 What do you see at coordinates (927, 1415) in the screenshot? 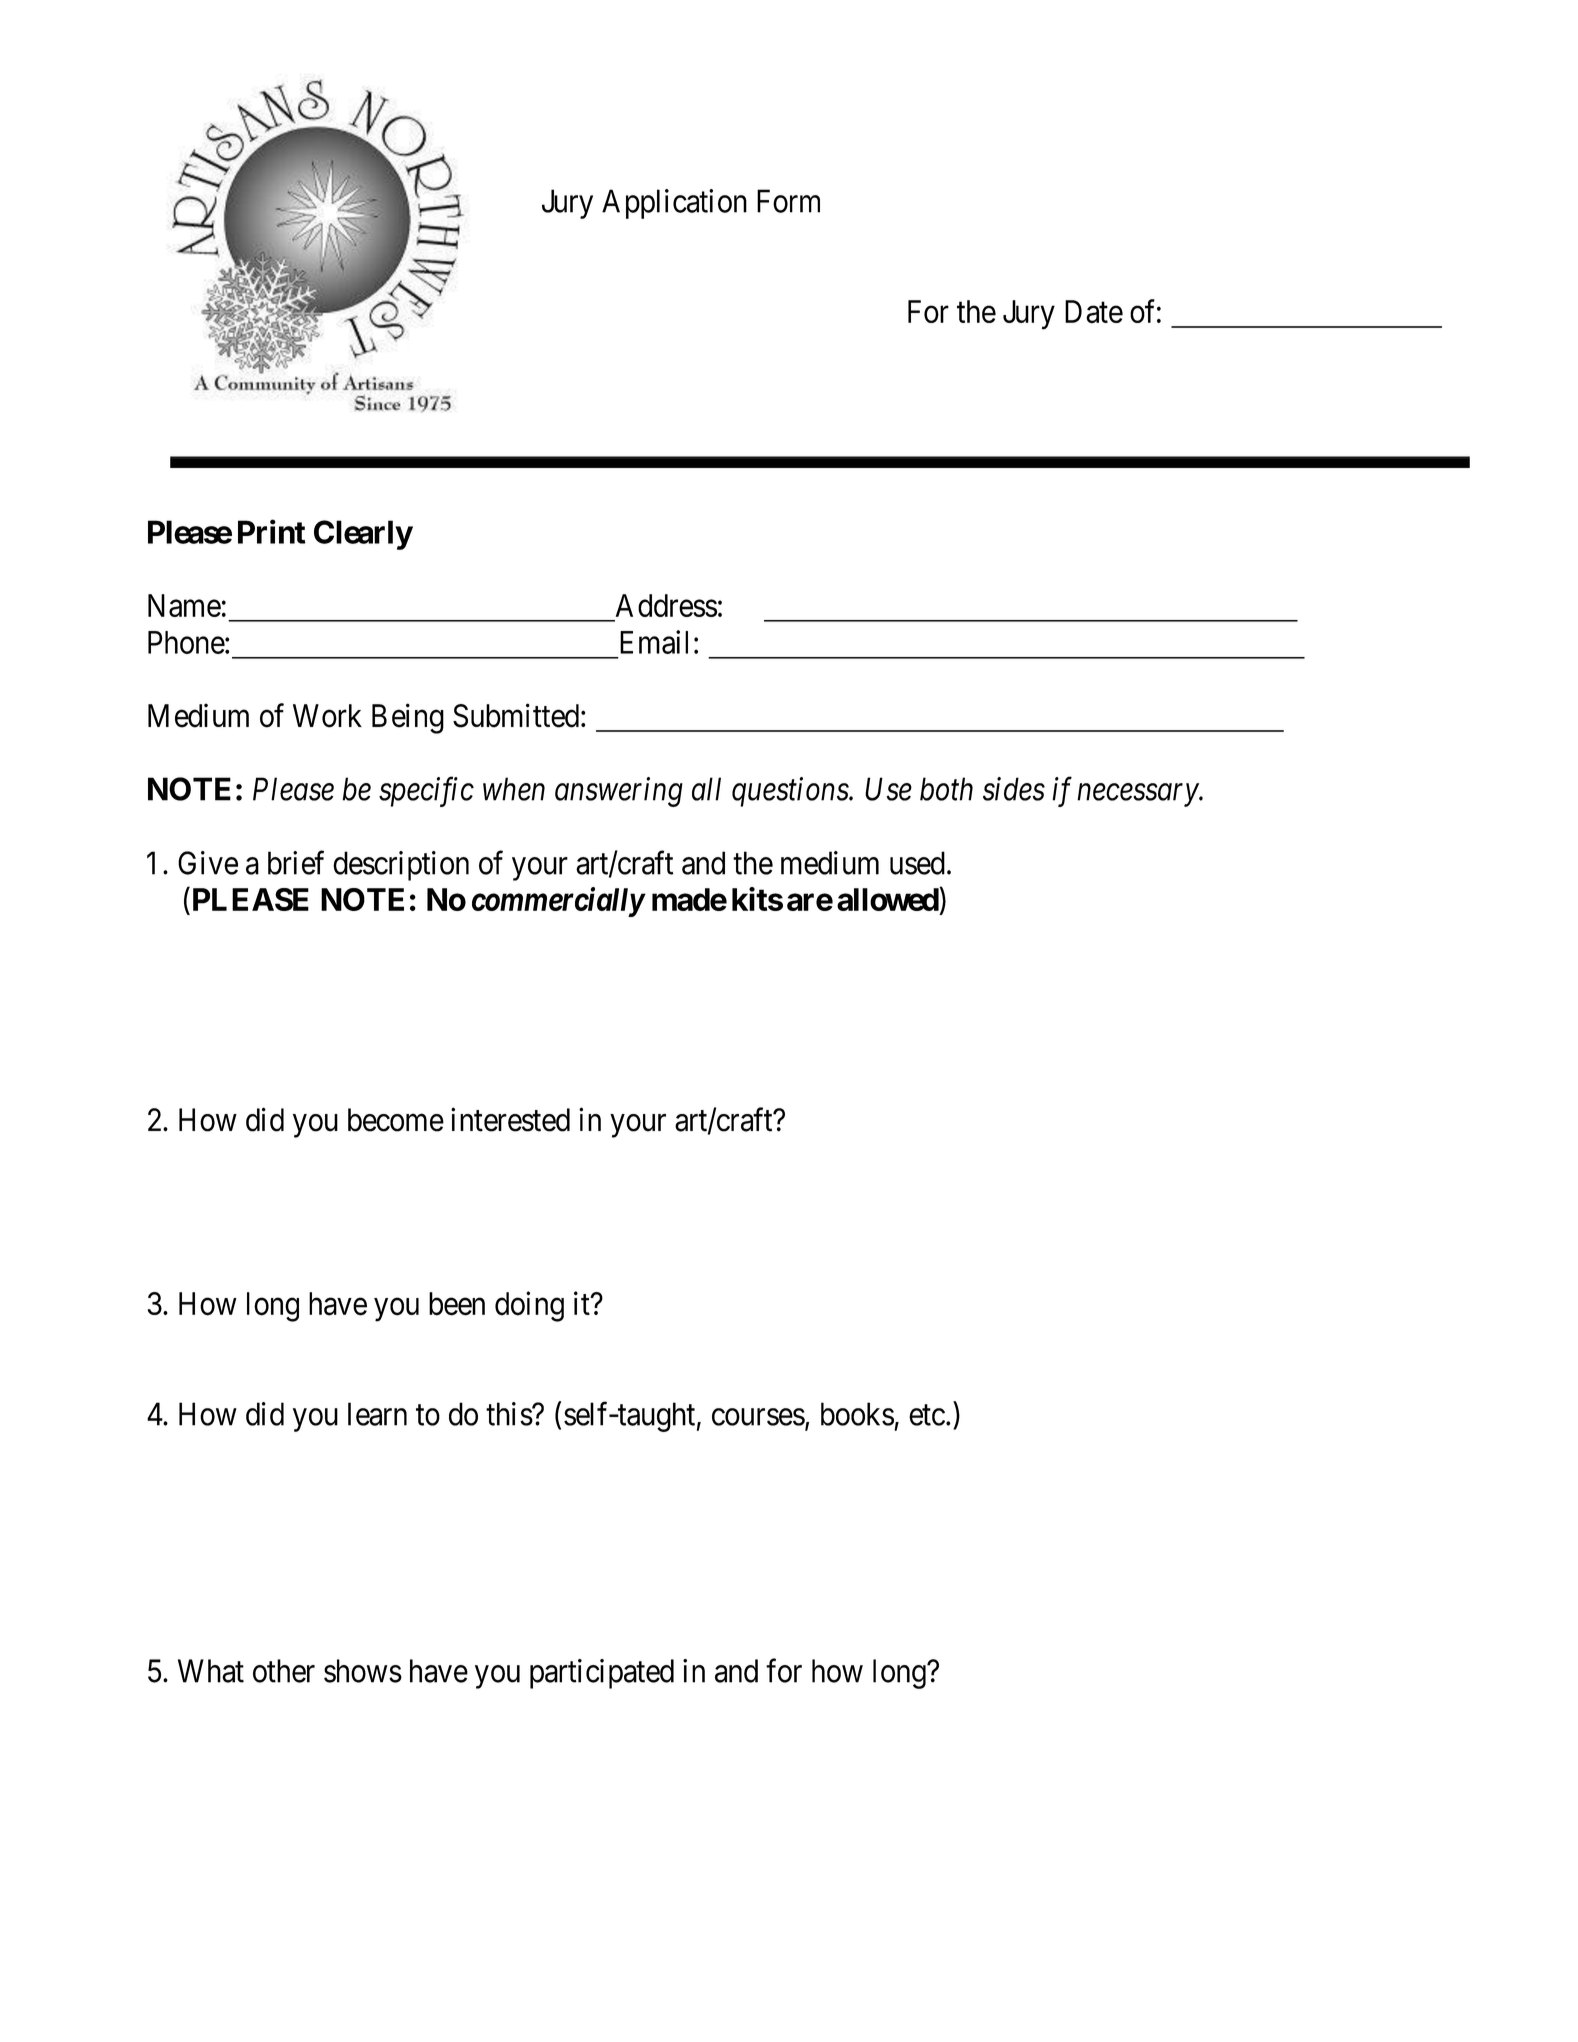
I see `etc` at bounding box center [927, 1415].
